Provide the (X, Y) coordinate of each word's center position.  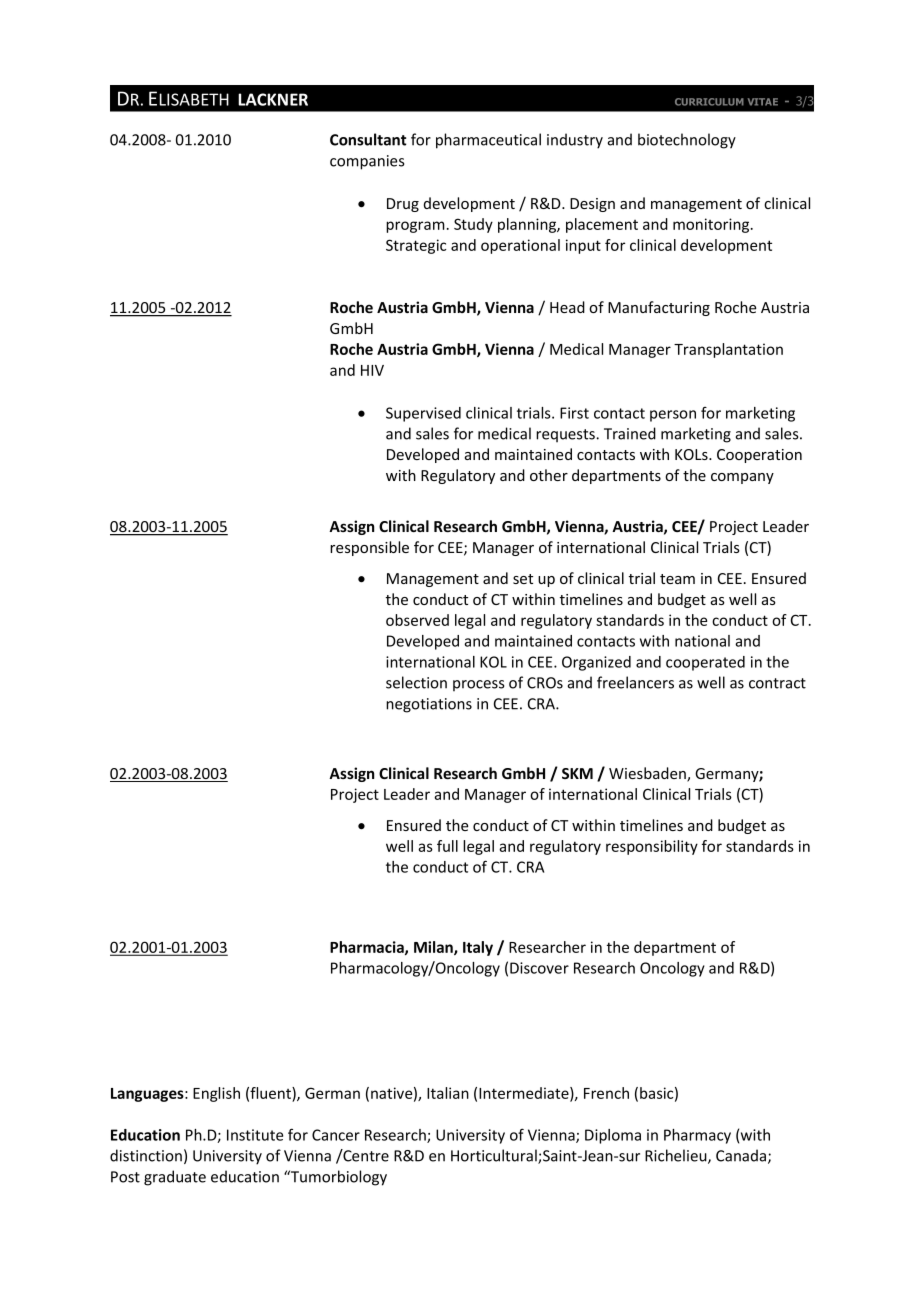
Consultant (368, 139)
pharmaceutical (488, 141)
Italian (448, 1093)
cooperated (705, 663)
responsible (369, 548)
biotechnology (687, 141)
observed (417, 620)
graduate (175, 1178)
